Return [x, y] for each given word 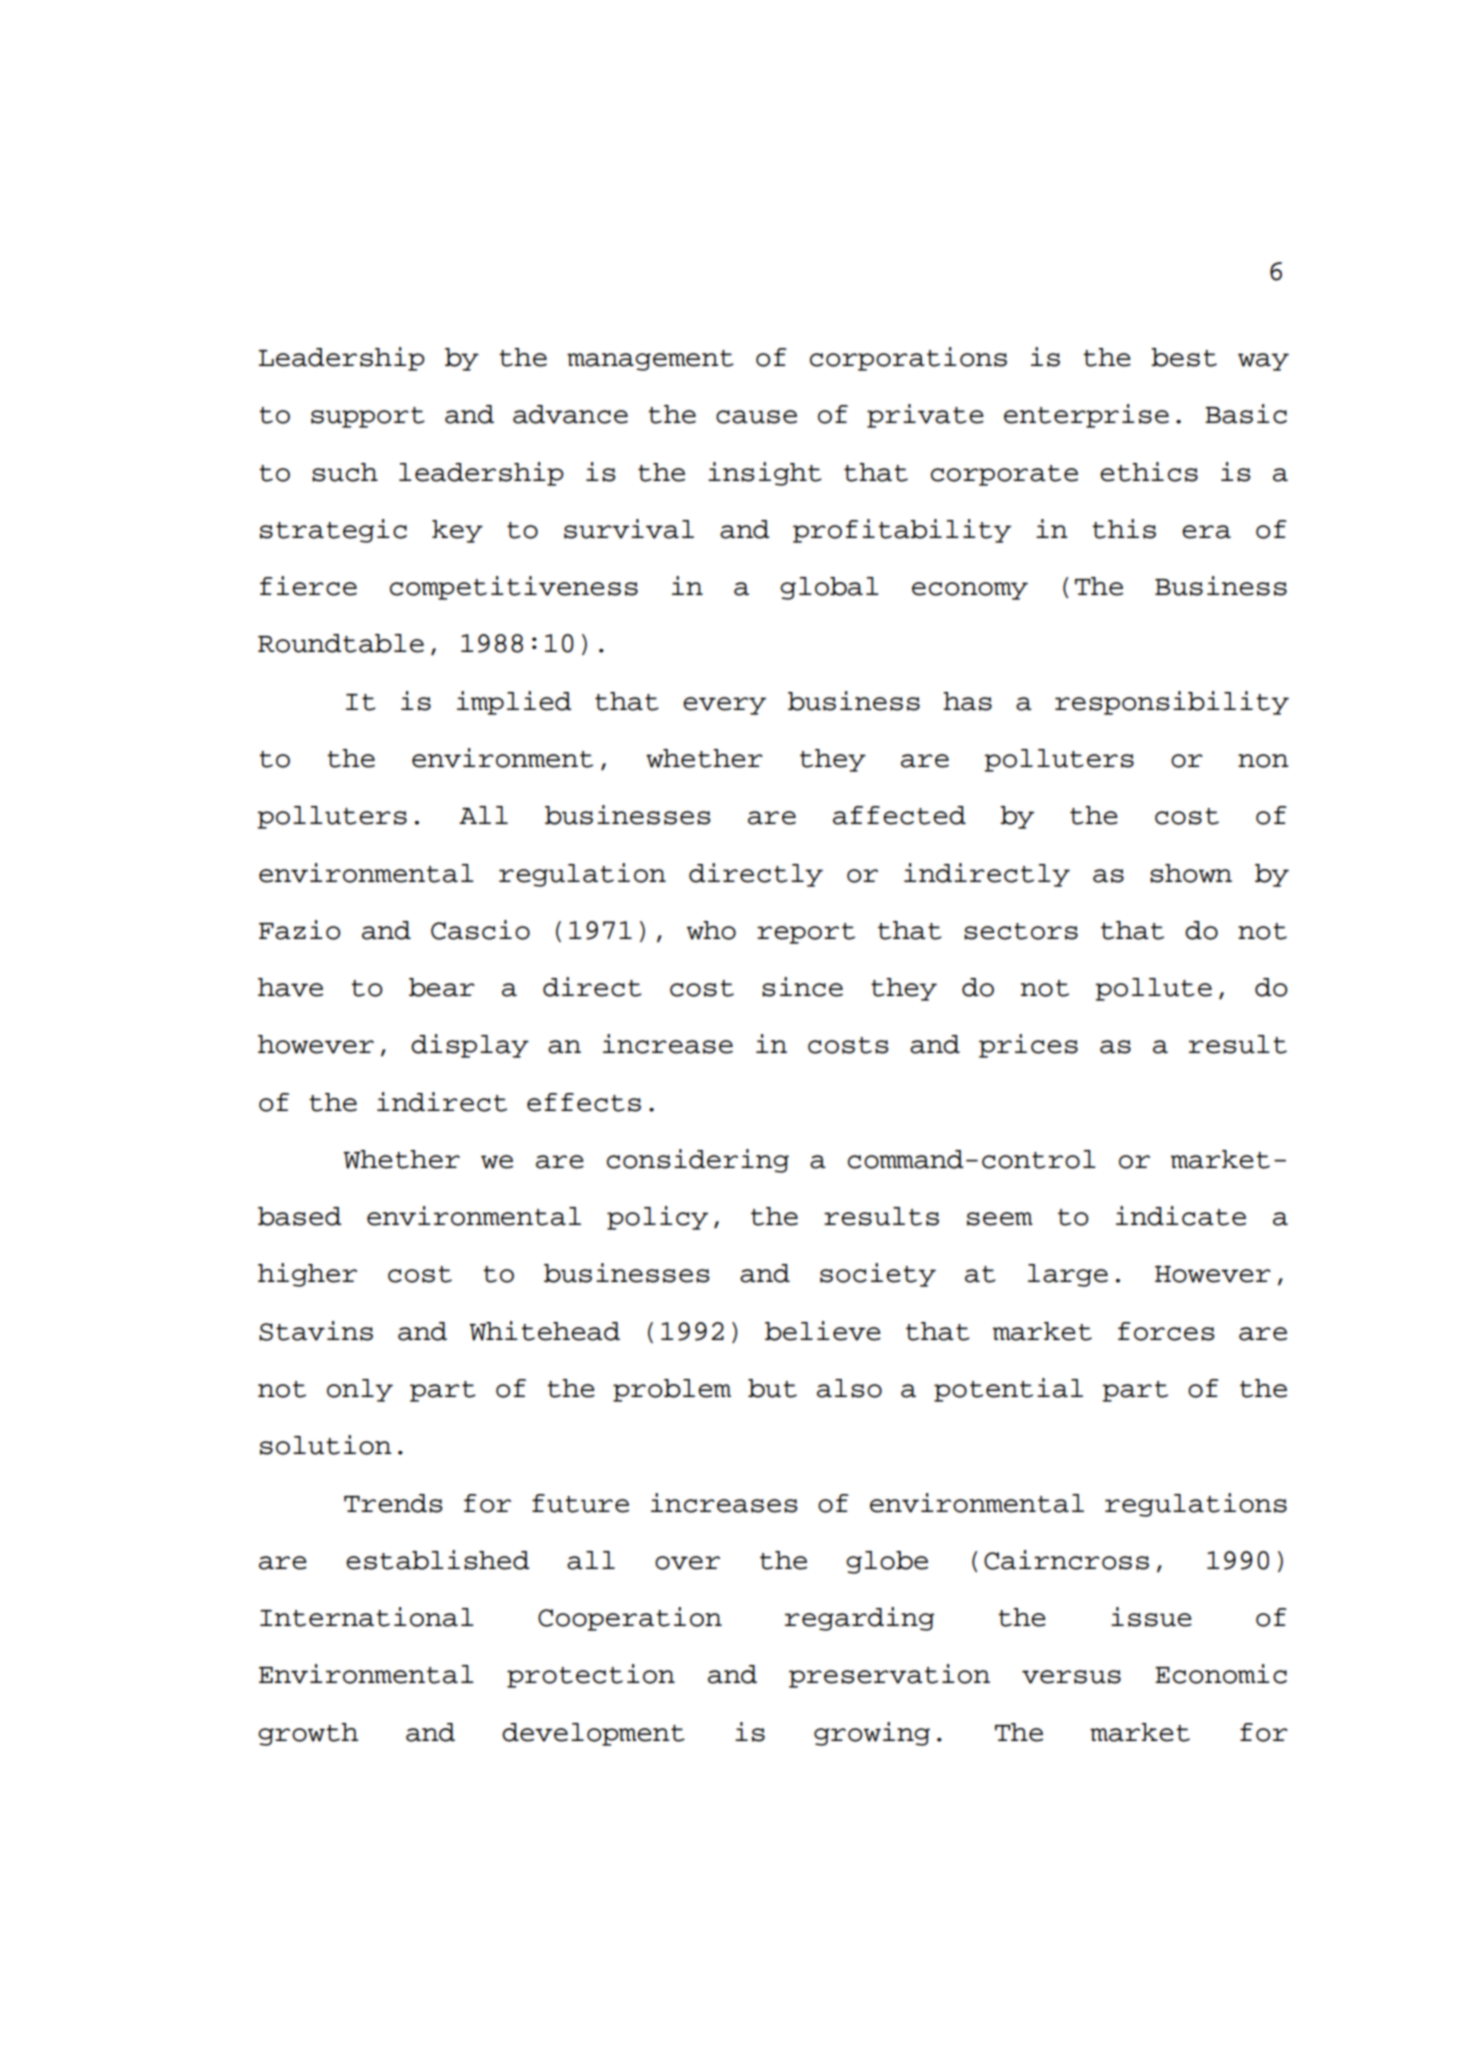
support [368, 417]
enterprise [1086, 416]
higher [307, 1275]
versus [1071, 1677]
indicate [1181, 1216]
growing [872, 1734]
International [367, 1617]
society [878, 1275]
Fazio [299, 930]
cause [756, 417]
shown [1191, 873]
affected [899, 815]
